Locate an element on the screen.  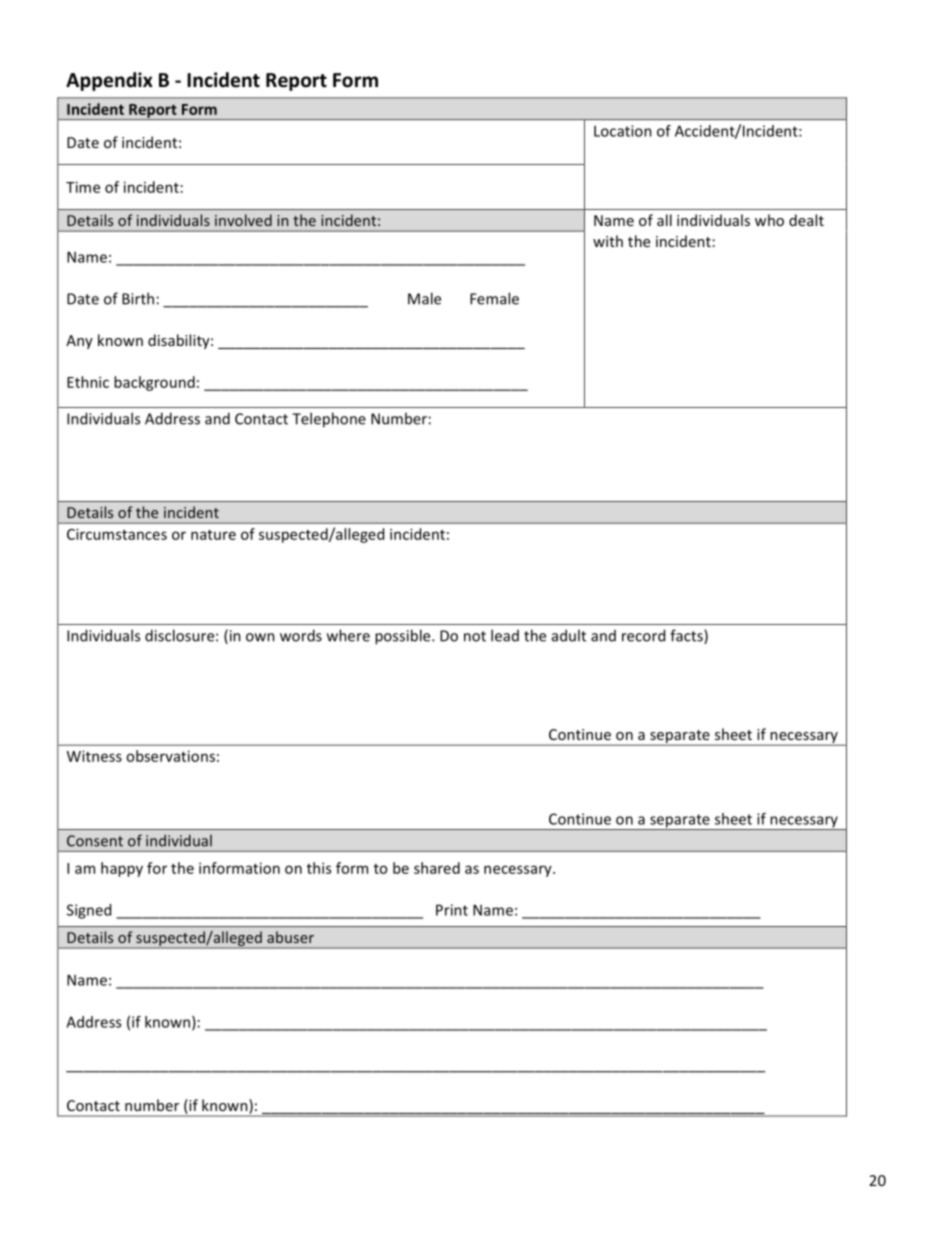
facts is located at coordinates (687, 636).
